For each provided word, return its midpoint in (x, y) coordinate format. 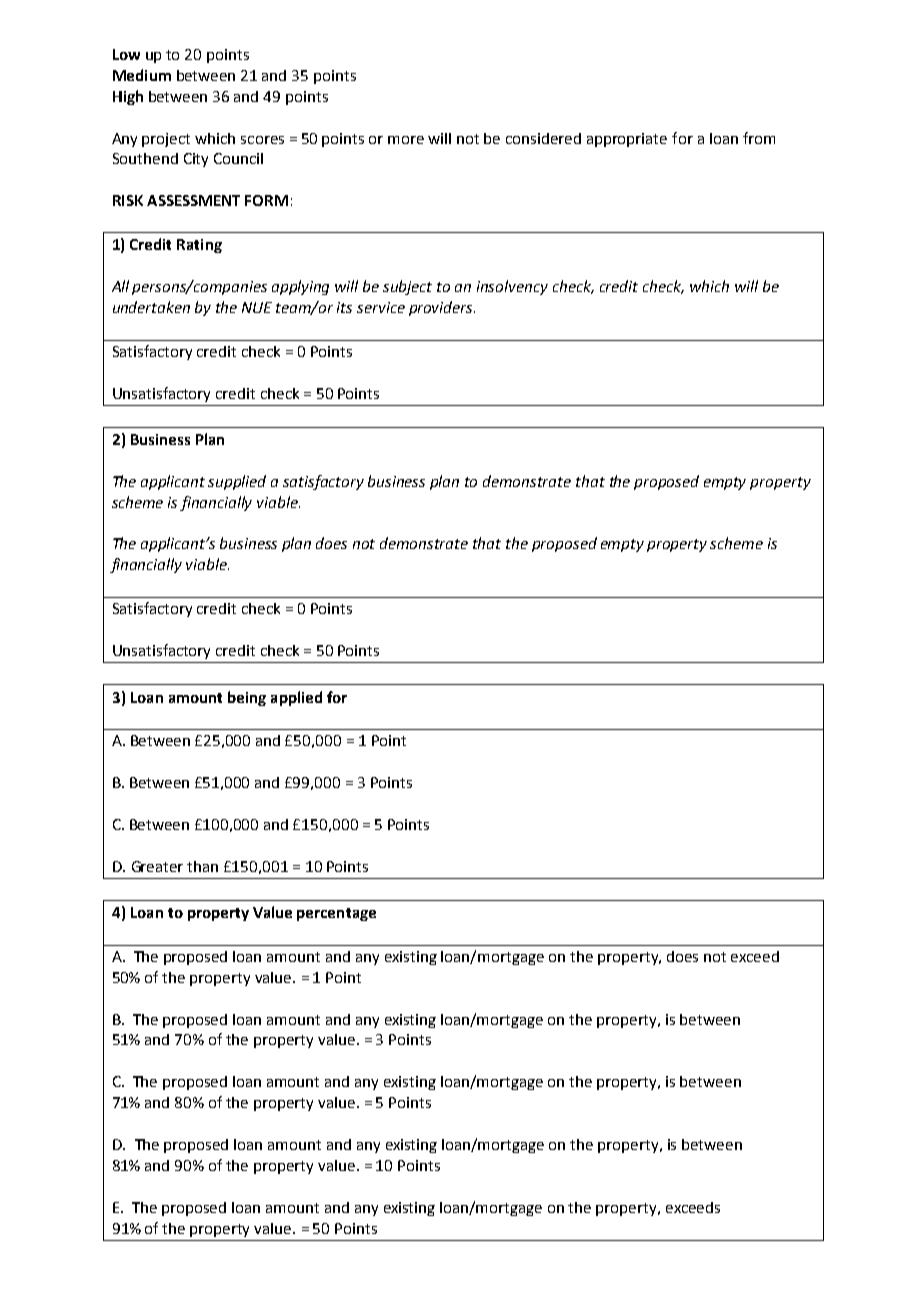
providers (442, 308)
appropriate (627, 140)
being (247, 698)
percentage (336, 914)
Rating (199, 246)
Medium (142, 75)
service (381, 307)
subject (407, 287)
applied (296, 698)
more (406, 140)
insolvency (512, 287)
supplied (237, 482)
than (202, 866)
